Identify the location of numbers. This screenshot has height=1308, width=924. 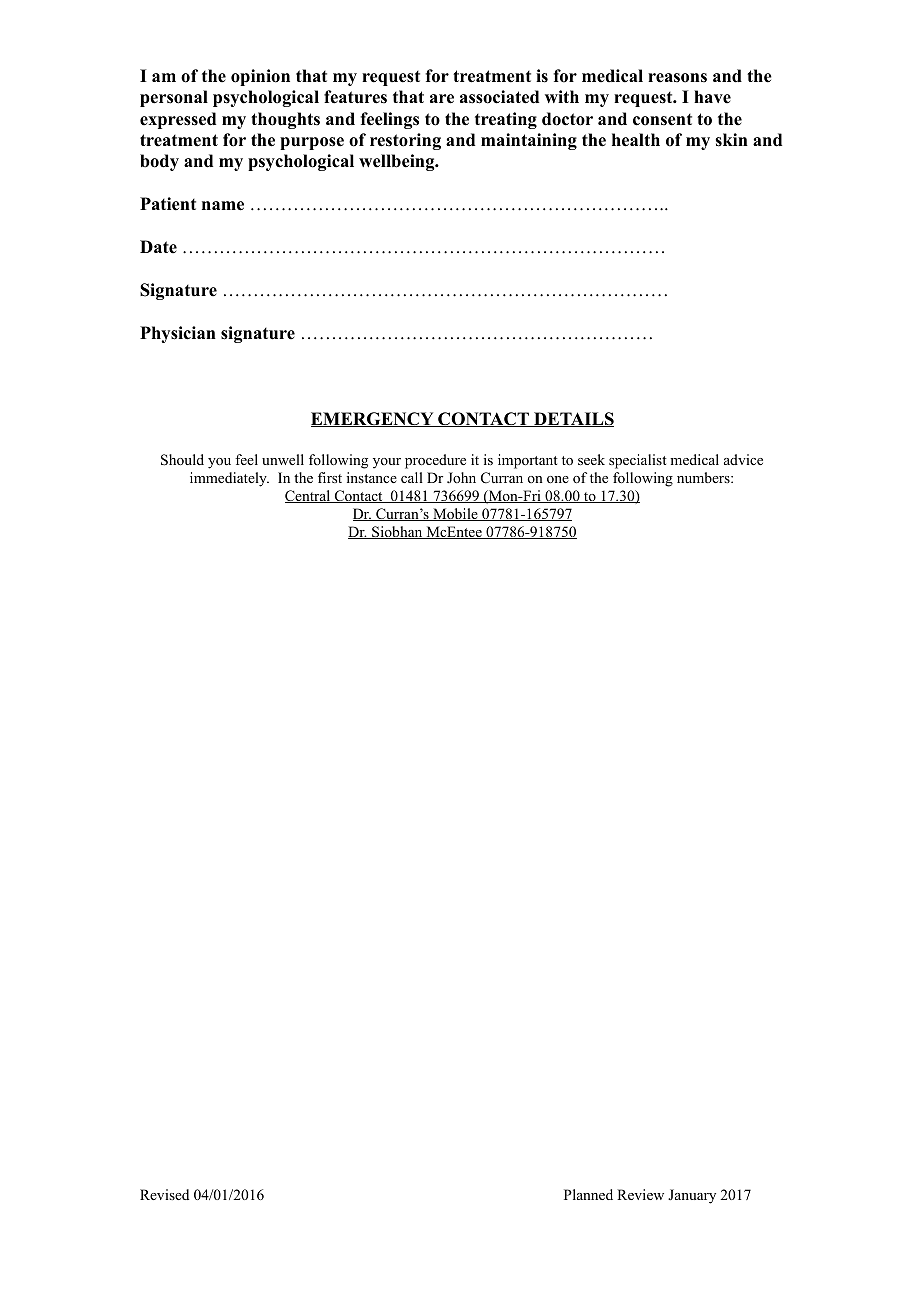
(704, 477).
